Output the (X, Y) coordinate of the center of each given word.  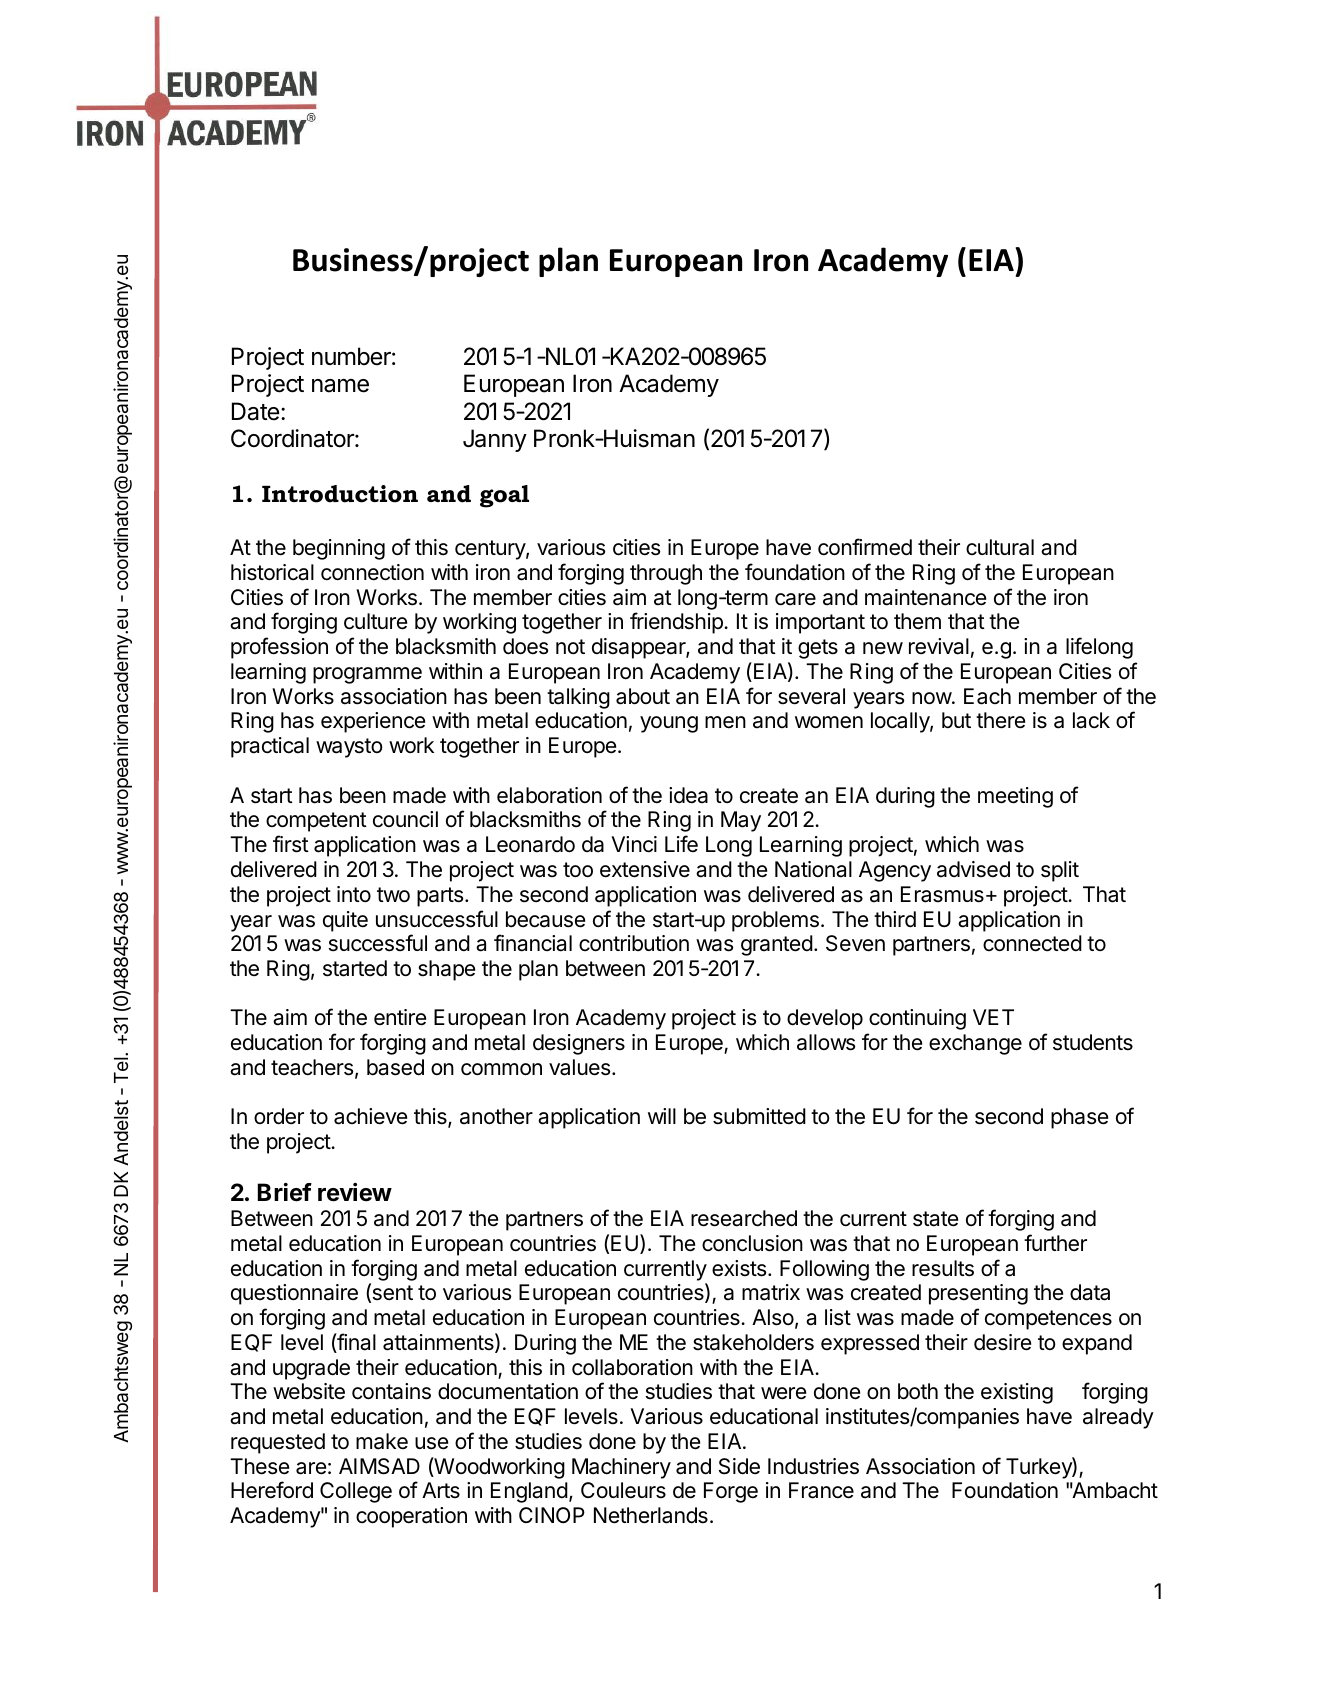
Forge (731, 1492)
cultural (1000, 547)
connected (1032, 943)
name (340, 386)
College (356, 1492)
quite (345, 921)
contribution (634, 943)
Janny (495, 440)
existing (1017, 1393)
